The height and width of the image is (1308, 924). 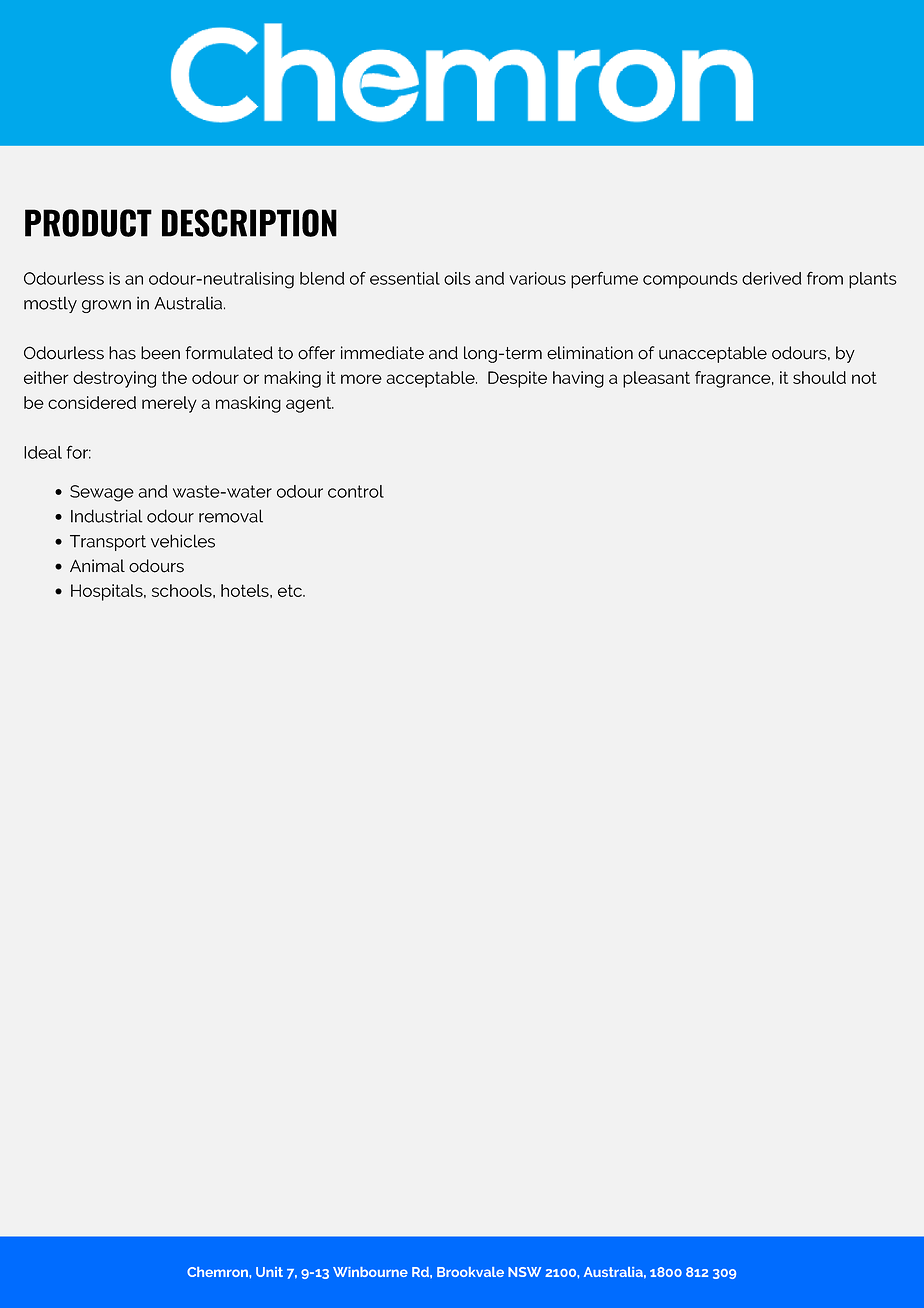 I want to click on Animal, so click(x=97, y=566).
